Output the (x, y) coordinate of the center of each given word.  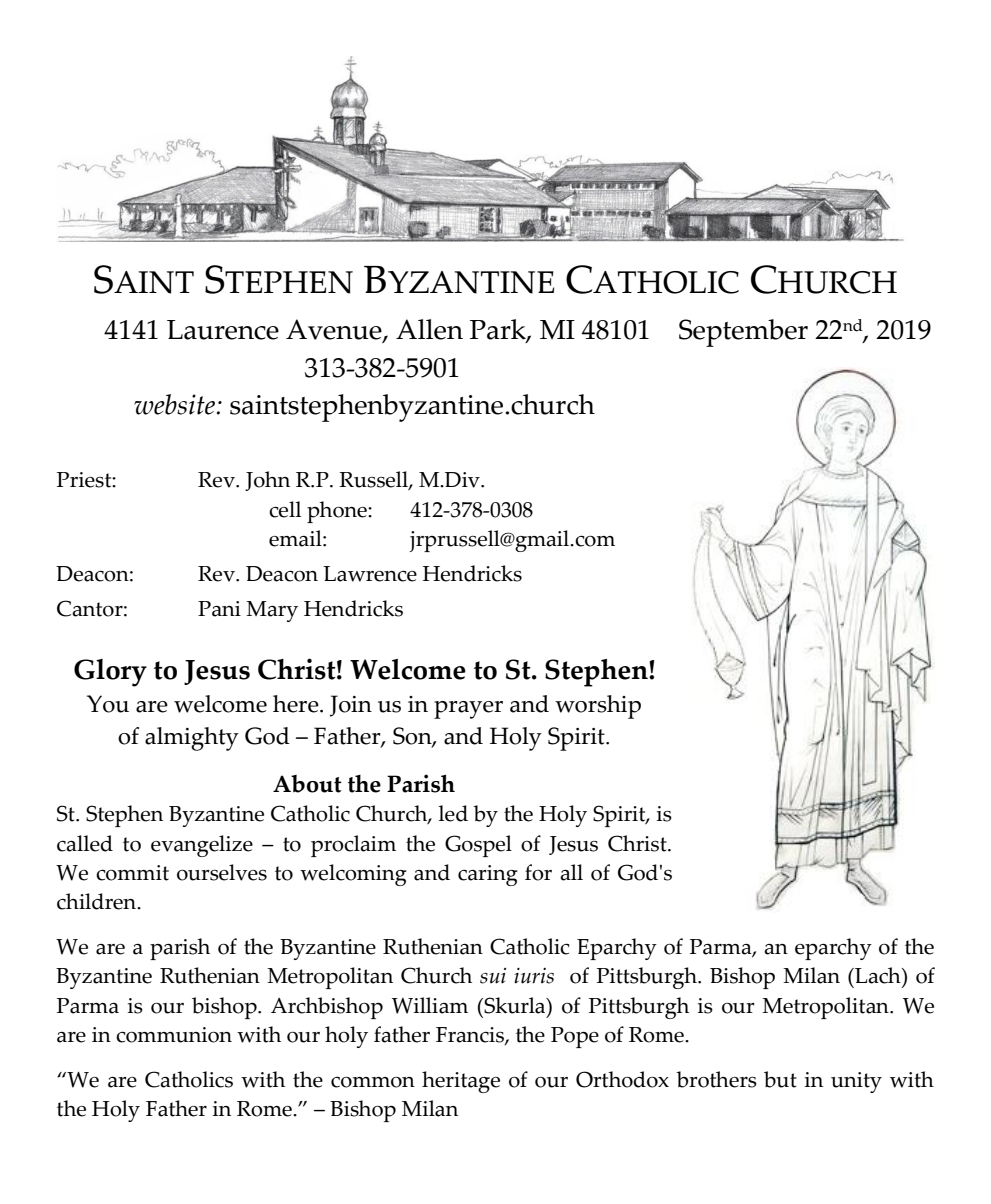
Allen (429, 329)
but (780, 1079)
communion (174, 1035)
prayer (468, 710)
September (743, 333)
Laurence (223, 330)
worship (598, 707)
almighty (192, 739)
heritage (461, 1082)
